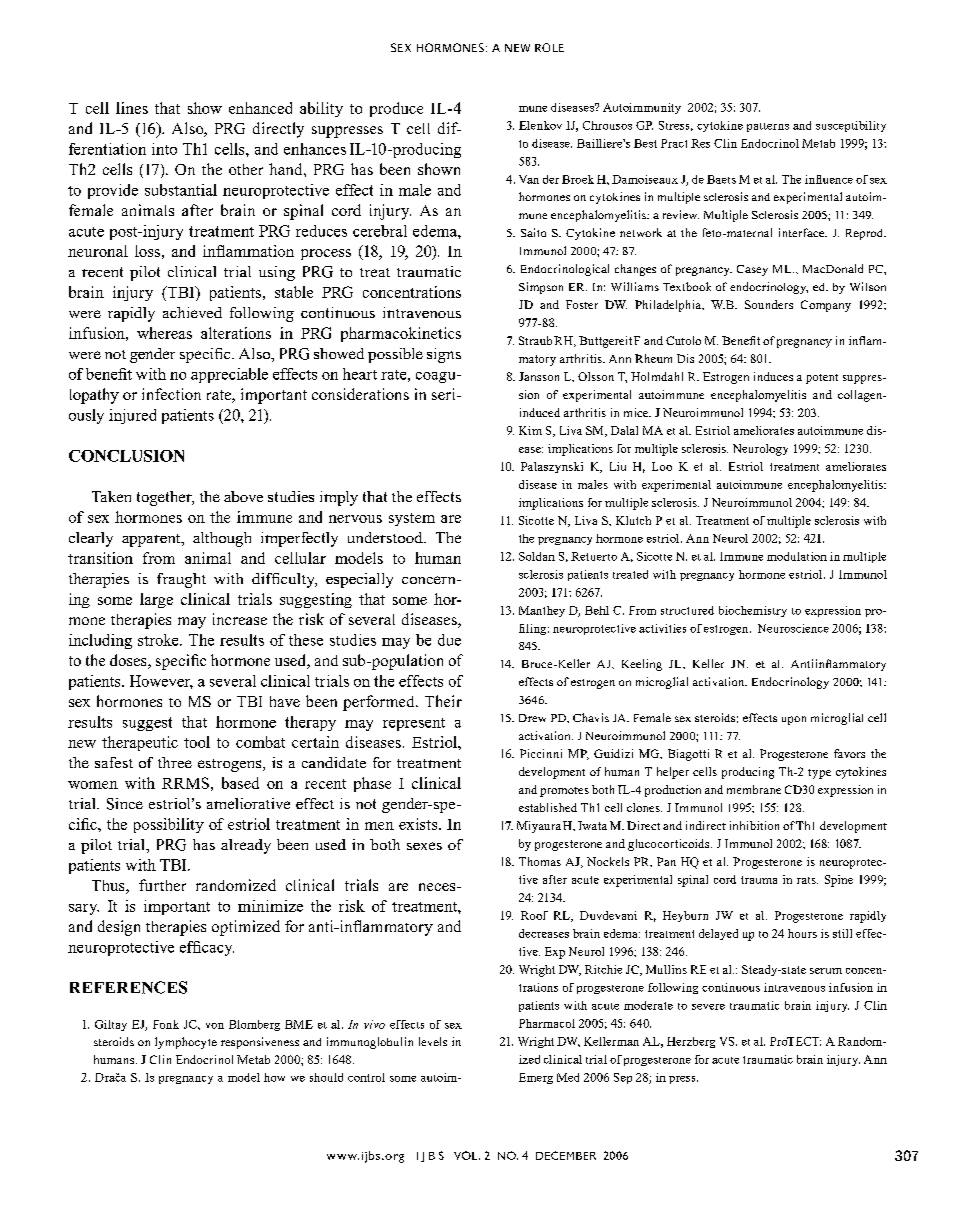 This screenshot has height=1232, width=955. Describe the element at coordinates (449, 640) in the screenshot. I see `due` at that location.
